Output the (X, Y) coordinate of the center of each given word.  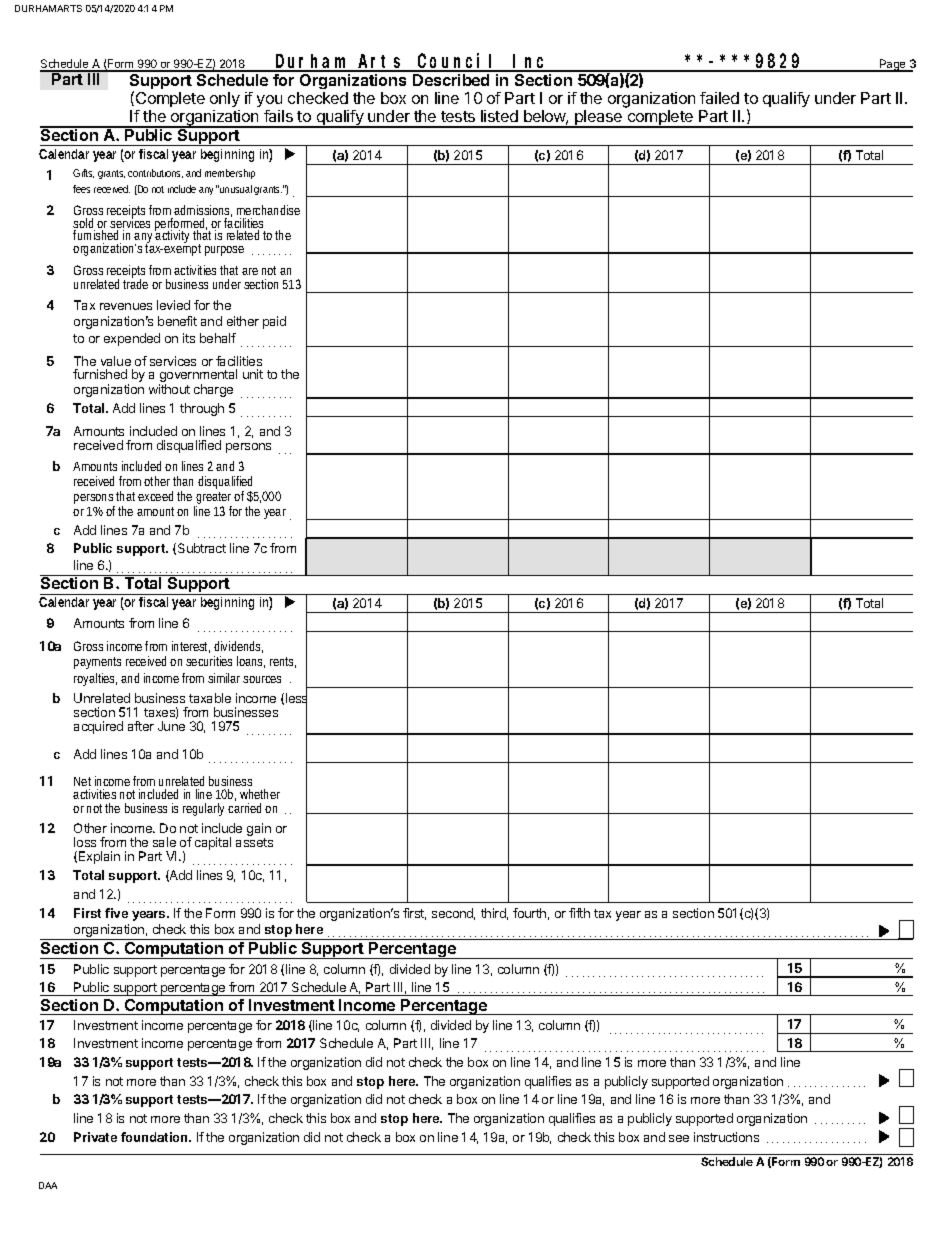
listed (499, 116)
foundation (155, 1137)
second (453, 914)
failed (719, 98)
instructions (726, 1137)
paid (274, 322)
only (225, 101)
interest (191, 647)
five (116, 913)
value (116, 361)
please (599, 119)
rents (283, 662)
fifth (579, 913)
